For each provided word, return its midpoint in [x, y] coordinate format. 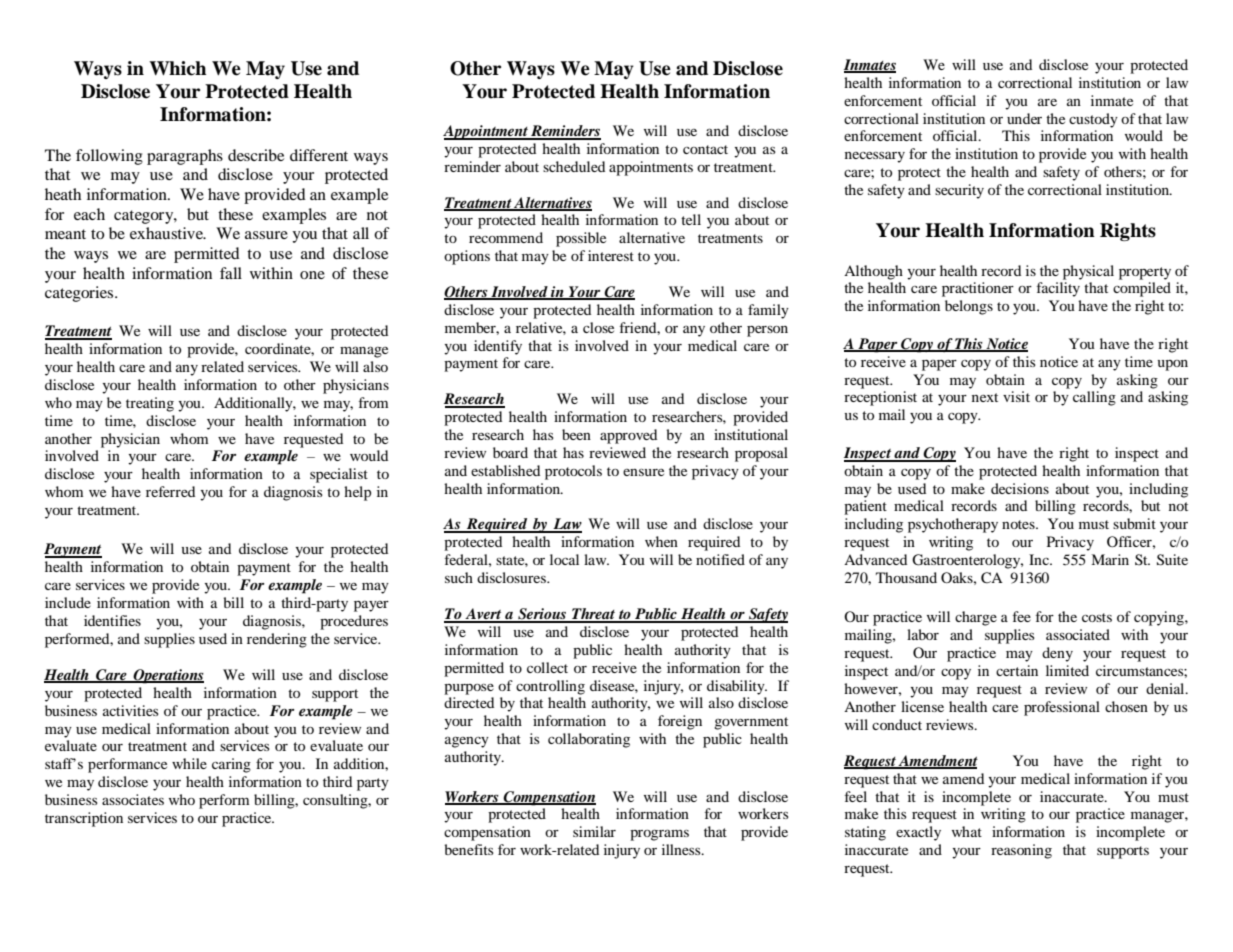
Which [177, 68]
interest [611, 255]
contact [705, 149]
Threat [593, 615]
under [1024, 118]
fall [231, 273]
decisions [1020, 488]
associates [133, 799]
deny [1057, 654]
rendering [277, 640]
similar [594, 831]
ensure [643, 472]
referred [170, 491]
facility [1058, 289]
